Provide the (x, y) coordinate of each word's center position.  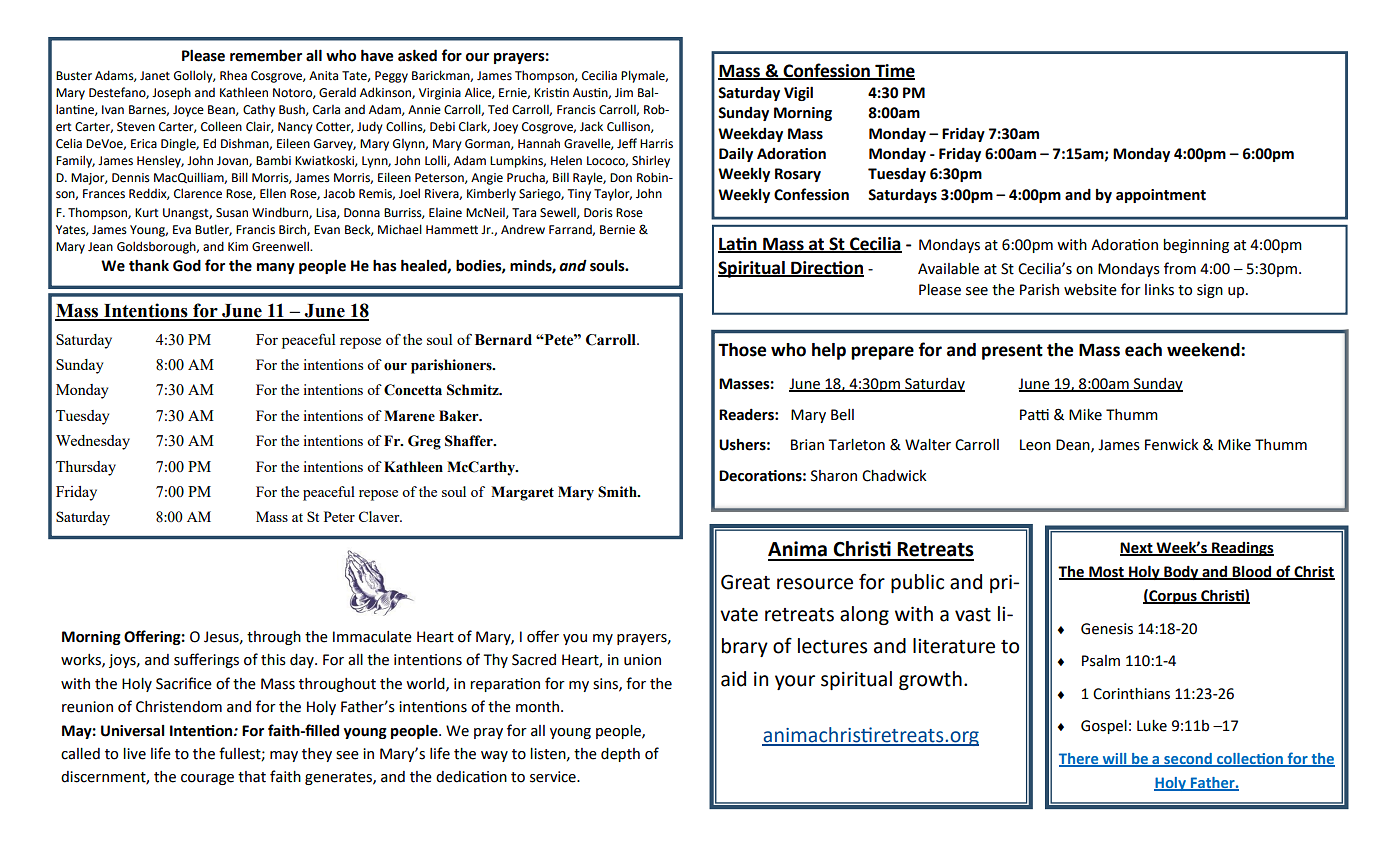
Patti (1034, 415)
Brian (807, 445)
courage (207, 779)
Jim (624, 93)
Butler (213, 230)
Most (1106, 572)
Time (894, 71)
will (1114, 759)
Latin (738, 244)
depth (620, 755)
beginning (1196, 246)
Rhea (233, 75)
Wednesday (93, 442)
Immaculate (372, 637)
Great (745, 582)
